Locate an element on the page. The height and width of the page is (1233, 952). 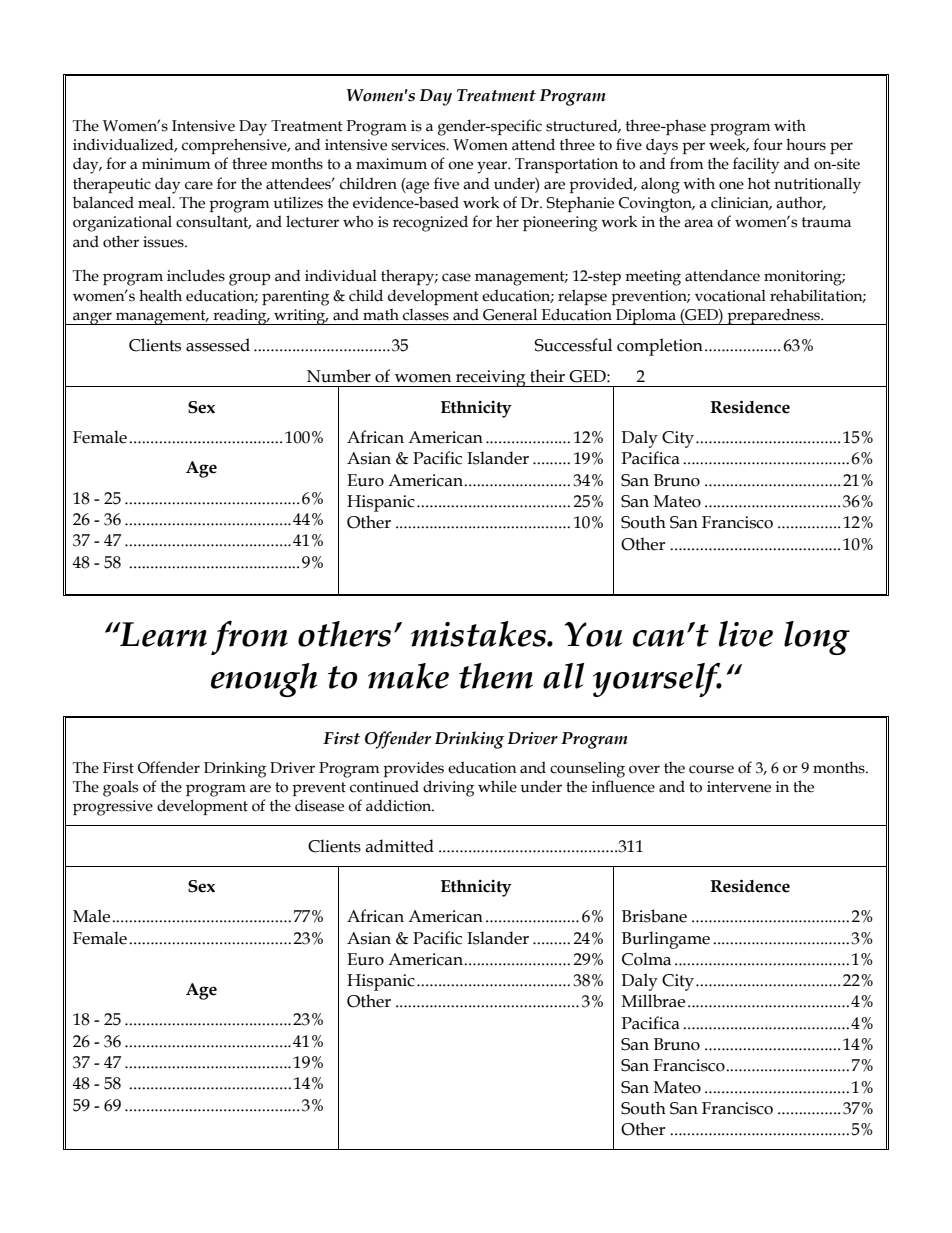
year is located at coordinates (493, 167).
